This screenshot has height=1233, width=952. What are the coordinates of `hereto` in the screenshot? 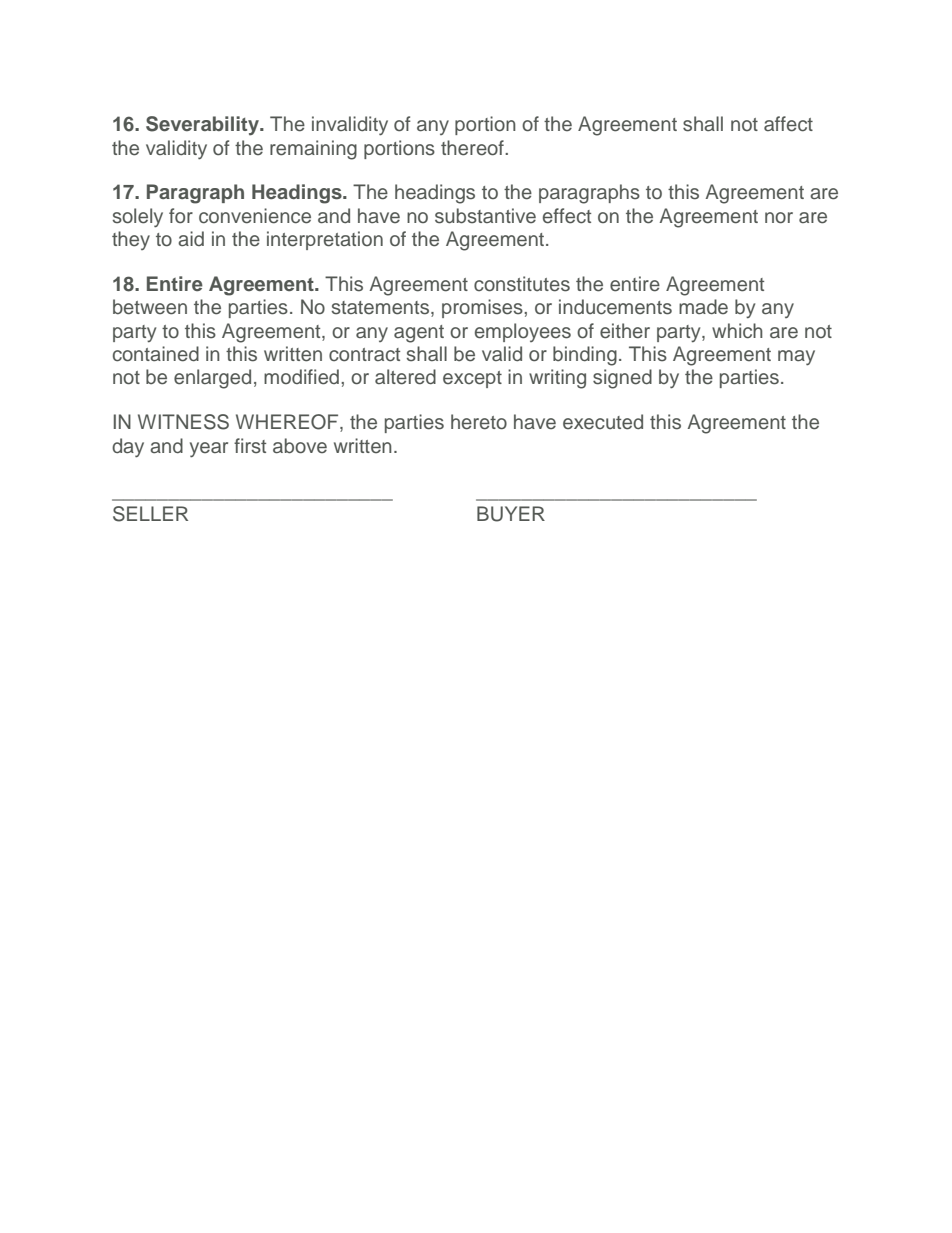 It's located at (479, 422).
